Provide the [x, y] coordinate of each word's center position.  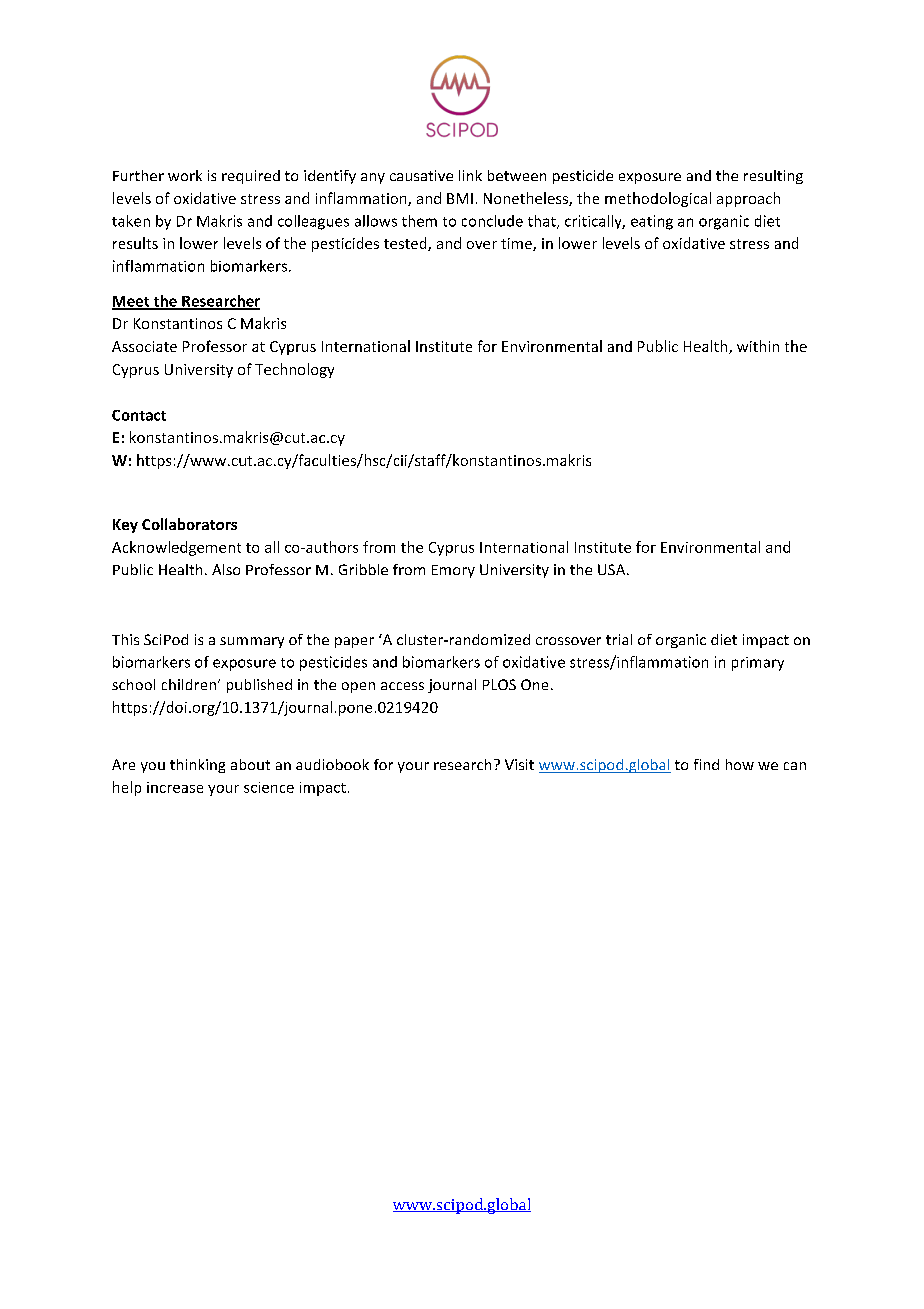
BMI [460, 198]
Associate [144, 346]
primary [758, 664]
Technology [294, 370]
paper [354, 642]
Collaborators [189, 524]
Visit [519, 764]
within [758, 346]
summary [252, 642]
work [185, 175]
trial [619, 639]
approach [748, 199]
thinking [197, 766]
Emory [453, 571]
